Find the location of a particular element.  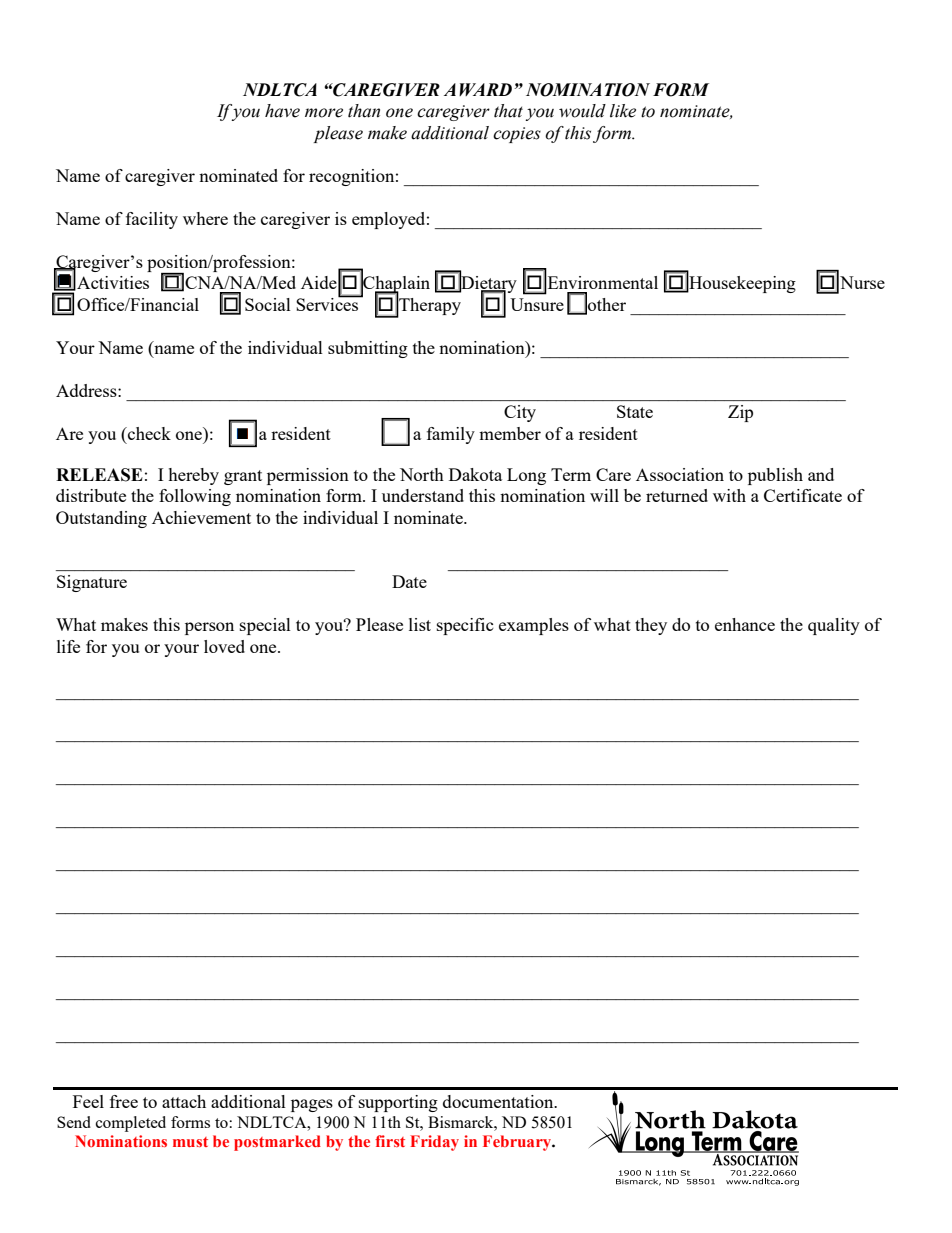

have is located at coordinates (282, 111).
